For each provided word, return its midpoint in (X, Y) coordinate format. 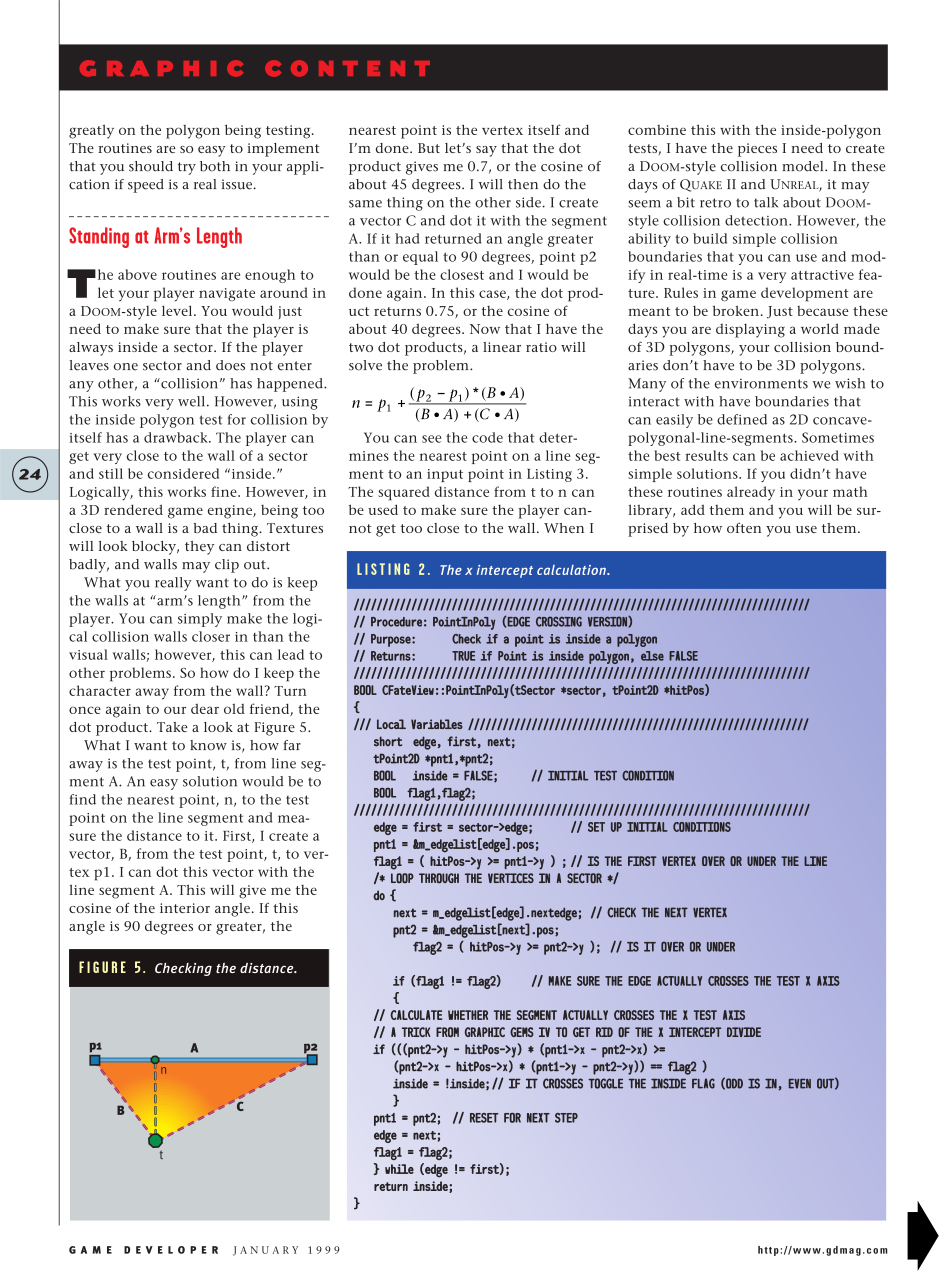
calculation (572, 570)
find (83, 799)
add (693, 509)
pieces (757, 150)
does (230, 365)
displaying (750, 331)
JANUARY (265, 1251)
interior (185, 908)
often (744, 528)
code (487, 437)
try (187, 168)
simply (200, 620)
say (486, 151)
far (292, 745)
